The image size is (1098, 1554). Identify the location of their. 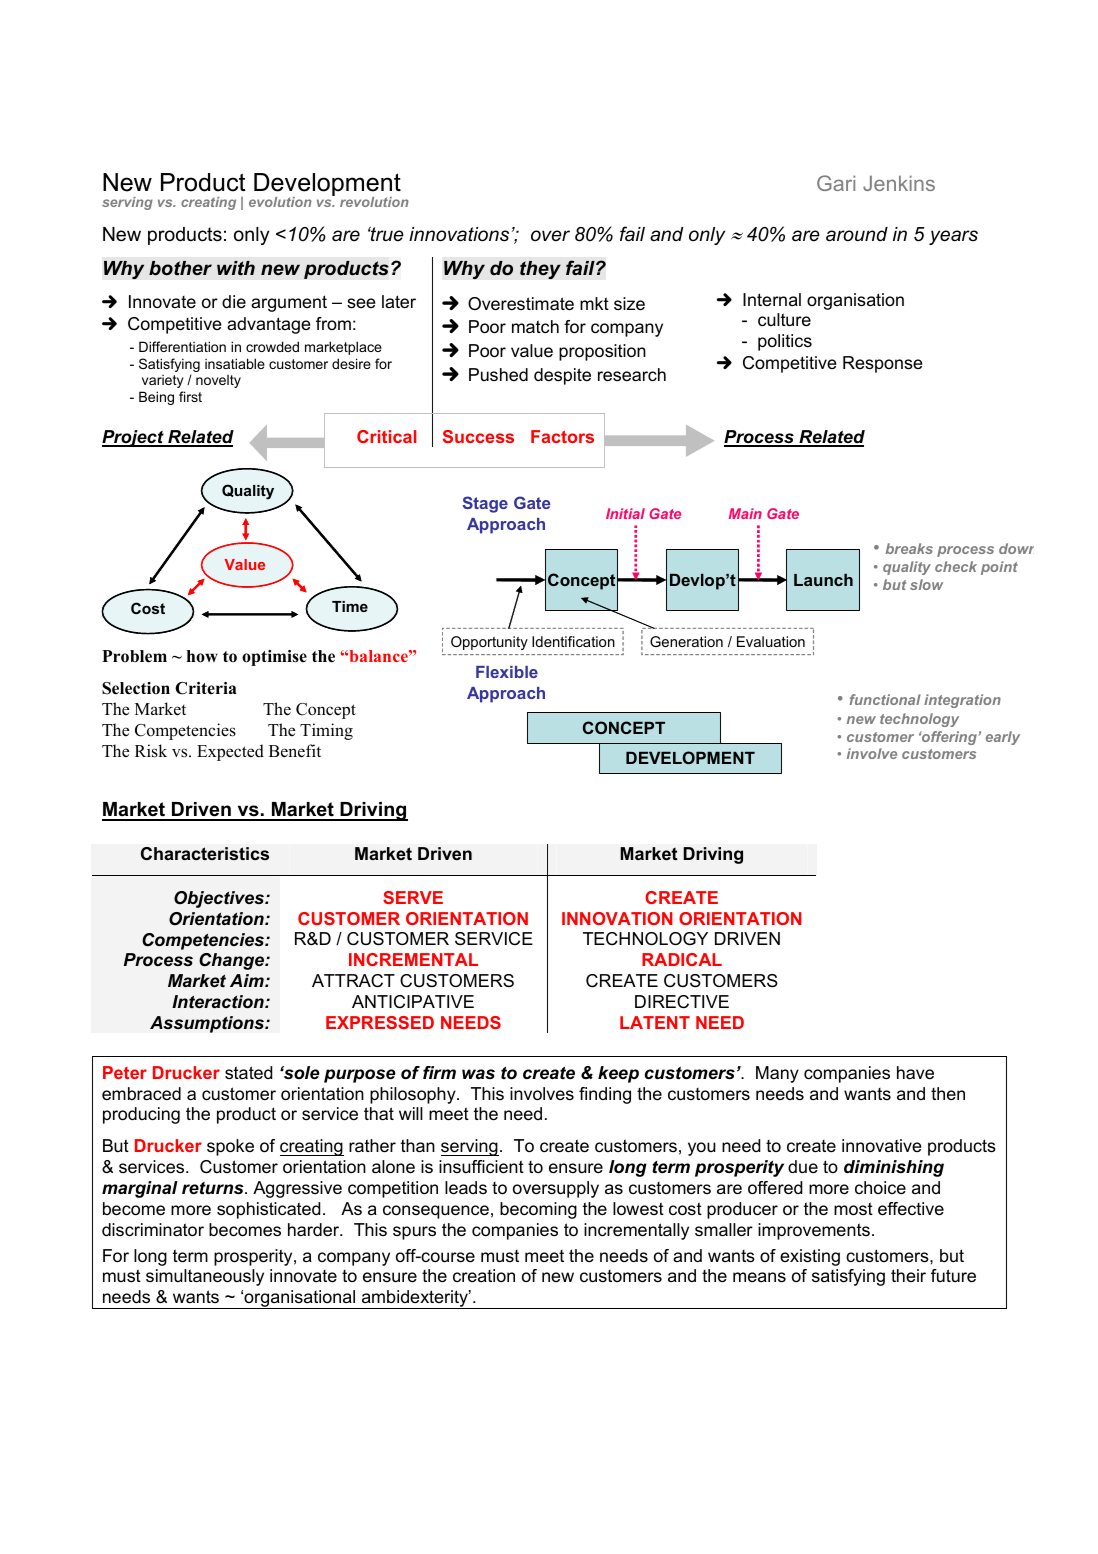
(908, 1275).
